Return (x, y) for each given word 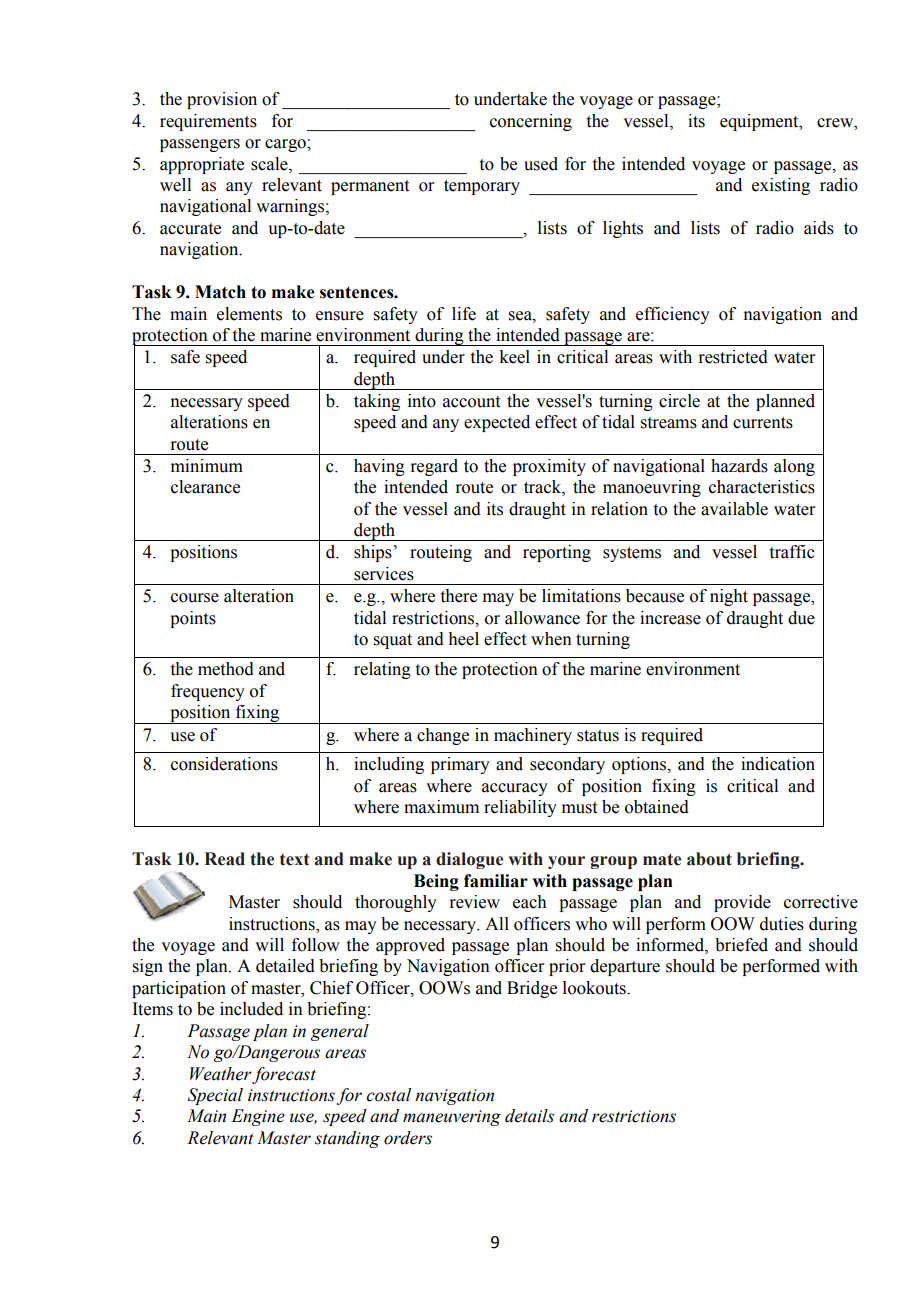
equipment (760, 122)
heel (463, 639)
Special (215, 1096)
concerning (531, 122)
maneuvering (452, 1118)
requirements (208, 122)
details (529, 1116)
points (193, 619)
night (729, 597)
